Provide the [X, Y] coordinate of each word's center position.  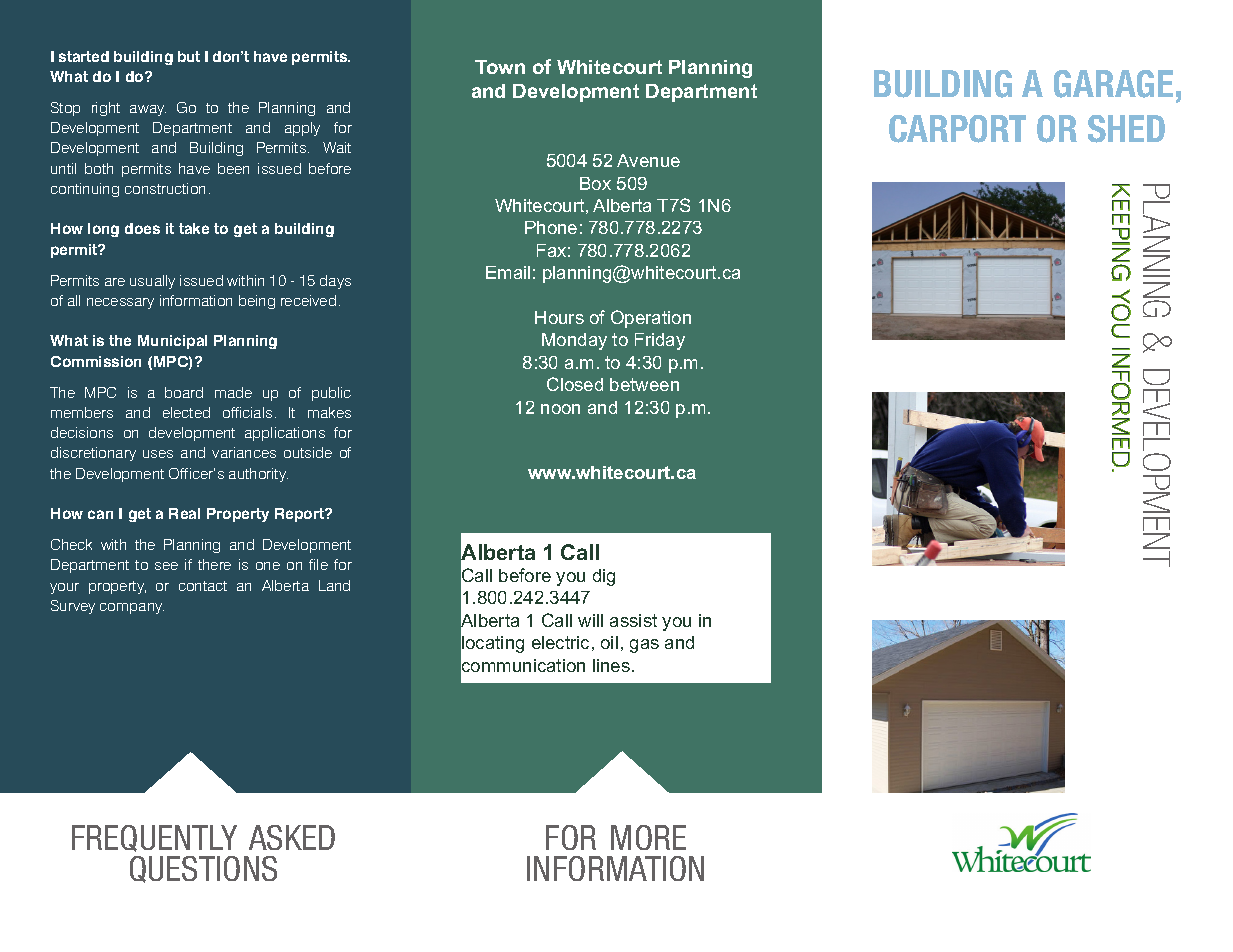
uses [158, 454]
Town [500, 67]
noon [560, 409]
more [648, 837]
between [644, 384]
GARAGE [1113, 84]
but [189, 56]
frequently [154, 838]
